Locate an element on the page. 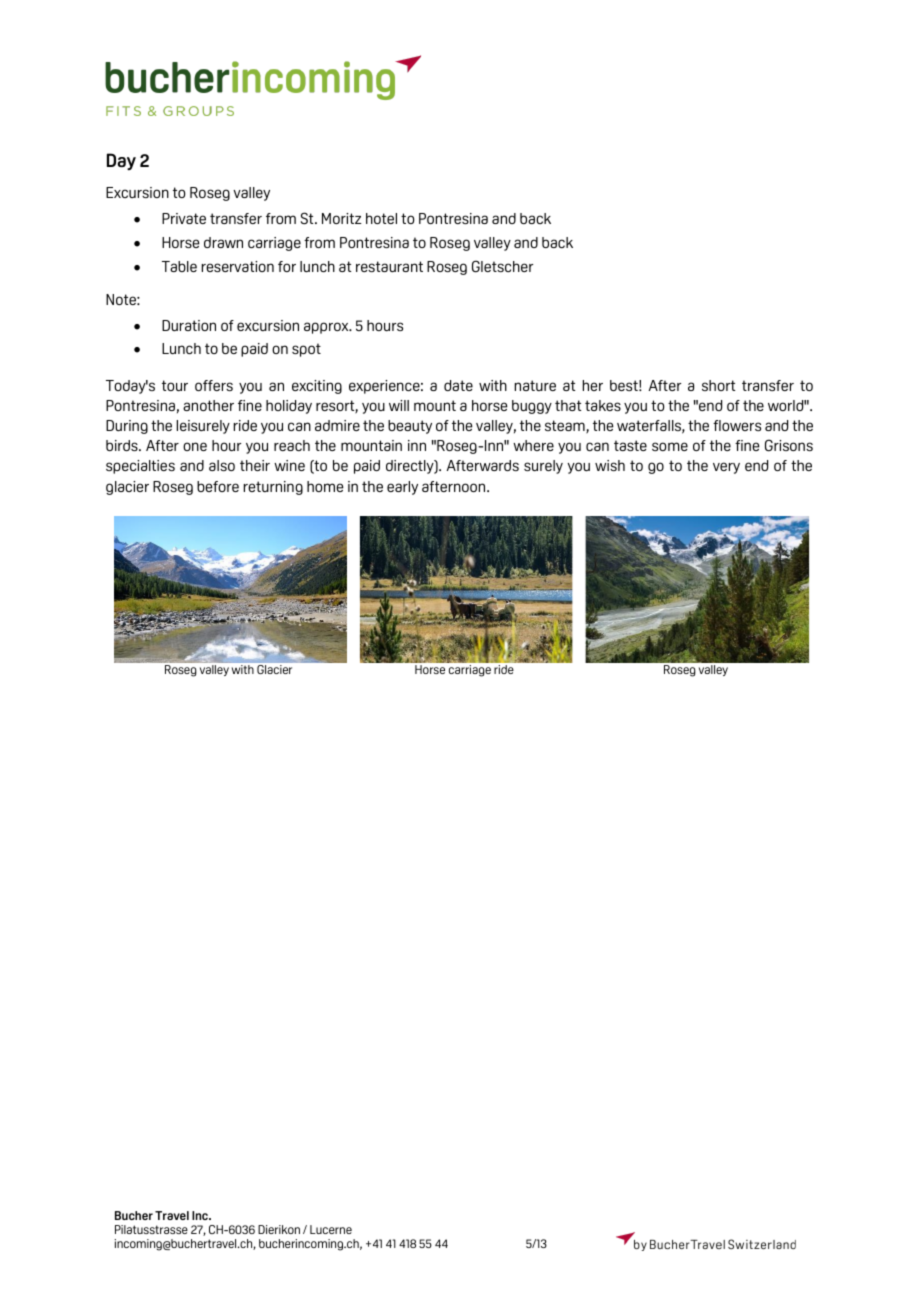 Image resolution: width=924 pixels, height=1308 pixels. wish is located at coordinates (610, 465).
